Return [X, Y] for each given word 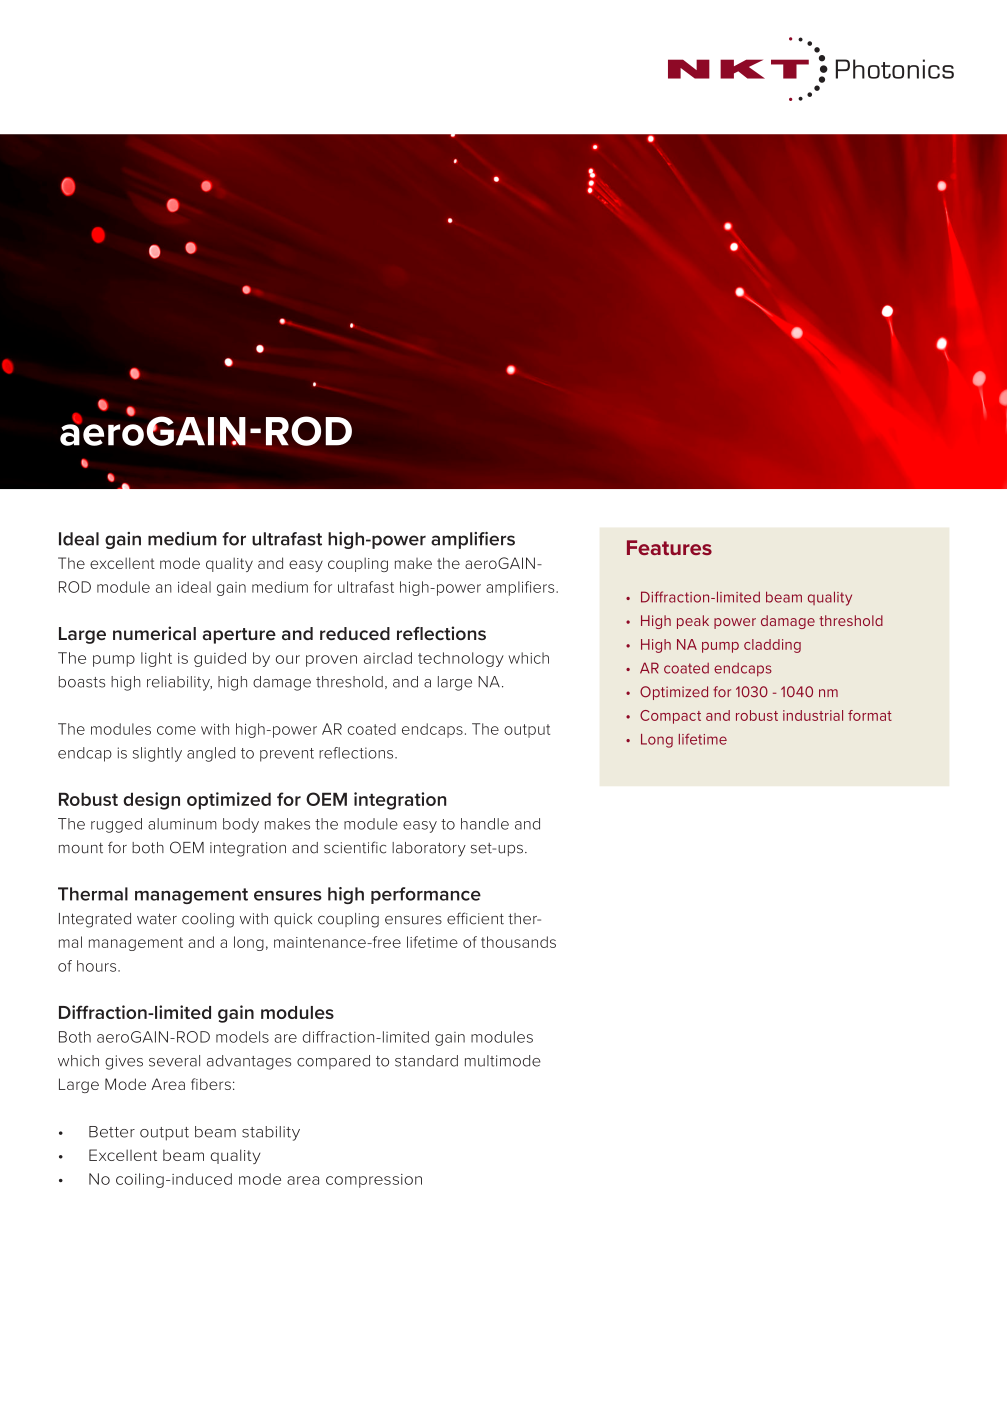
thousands [518, 942]
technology [461, 659]
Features [669, 547]
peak [693, 622]
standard [426, 1061]
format [870, 715]
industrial [813, 715]
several [174, 1061]
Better [112, 1132]
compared [333, 1062]
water [157, 919]
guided [220, 659]
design [151, 801]
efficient [475, 918]
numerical [154, 633]
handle [485, 824]
